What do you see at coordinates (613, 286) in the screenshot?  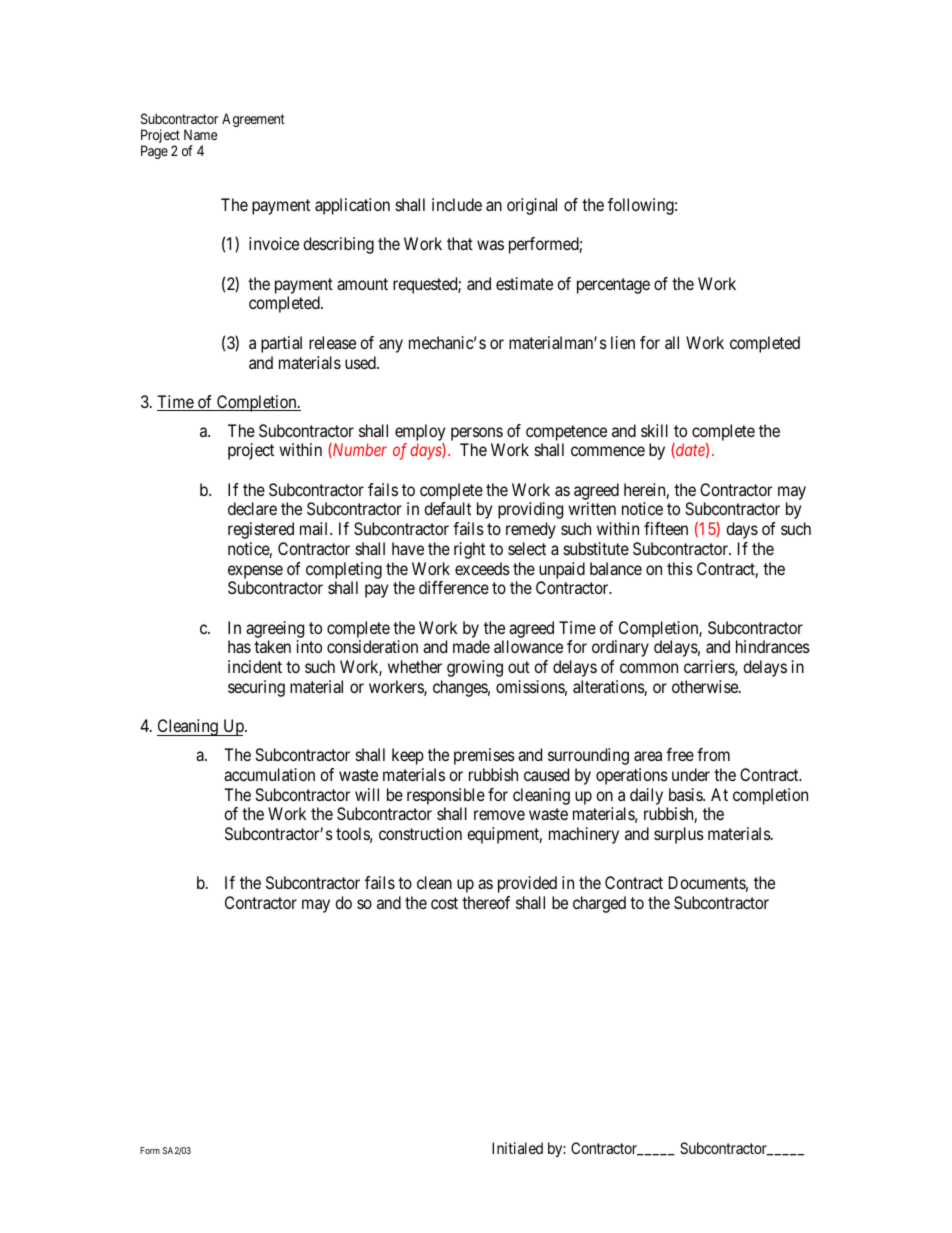 I see `percentage` at bounding box center [613, 286].
